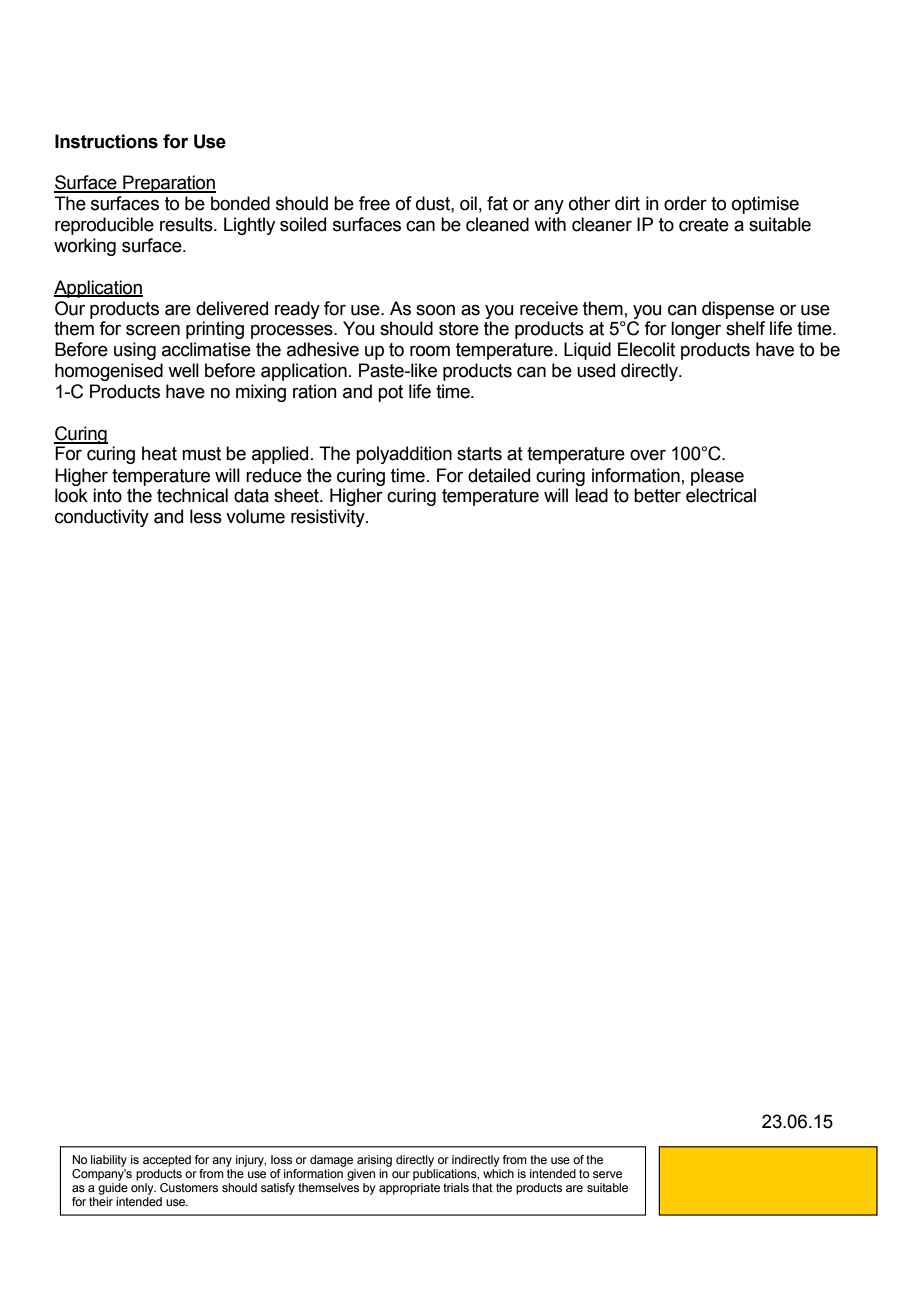 The image size is (924, 1308). I want to click on Instructions, so click(106, 141).
